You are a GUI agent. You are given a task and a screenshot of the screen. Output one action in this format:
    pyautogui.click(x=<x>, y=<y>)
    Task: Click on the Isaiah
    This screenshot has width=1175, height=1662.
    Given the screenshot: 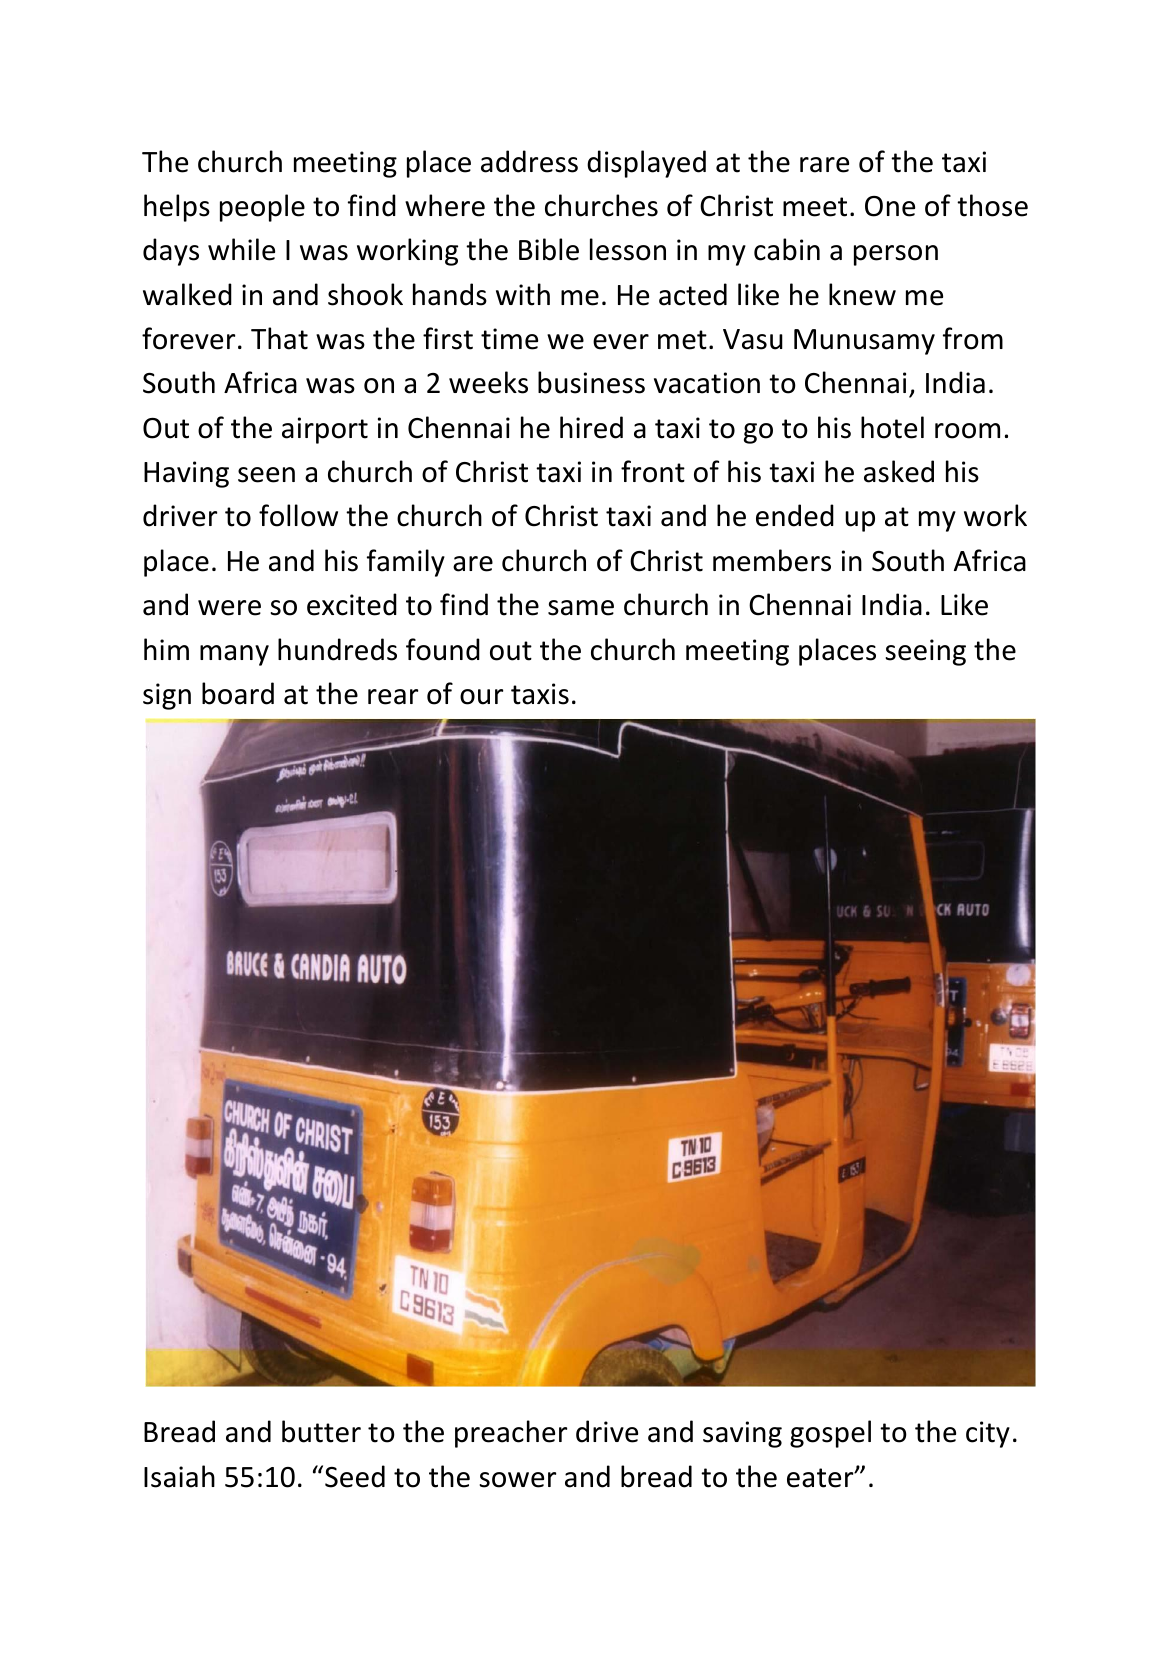 What is the action you would take?
    pyautogui.click(x=179, y=1476)
